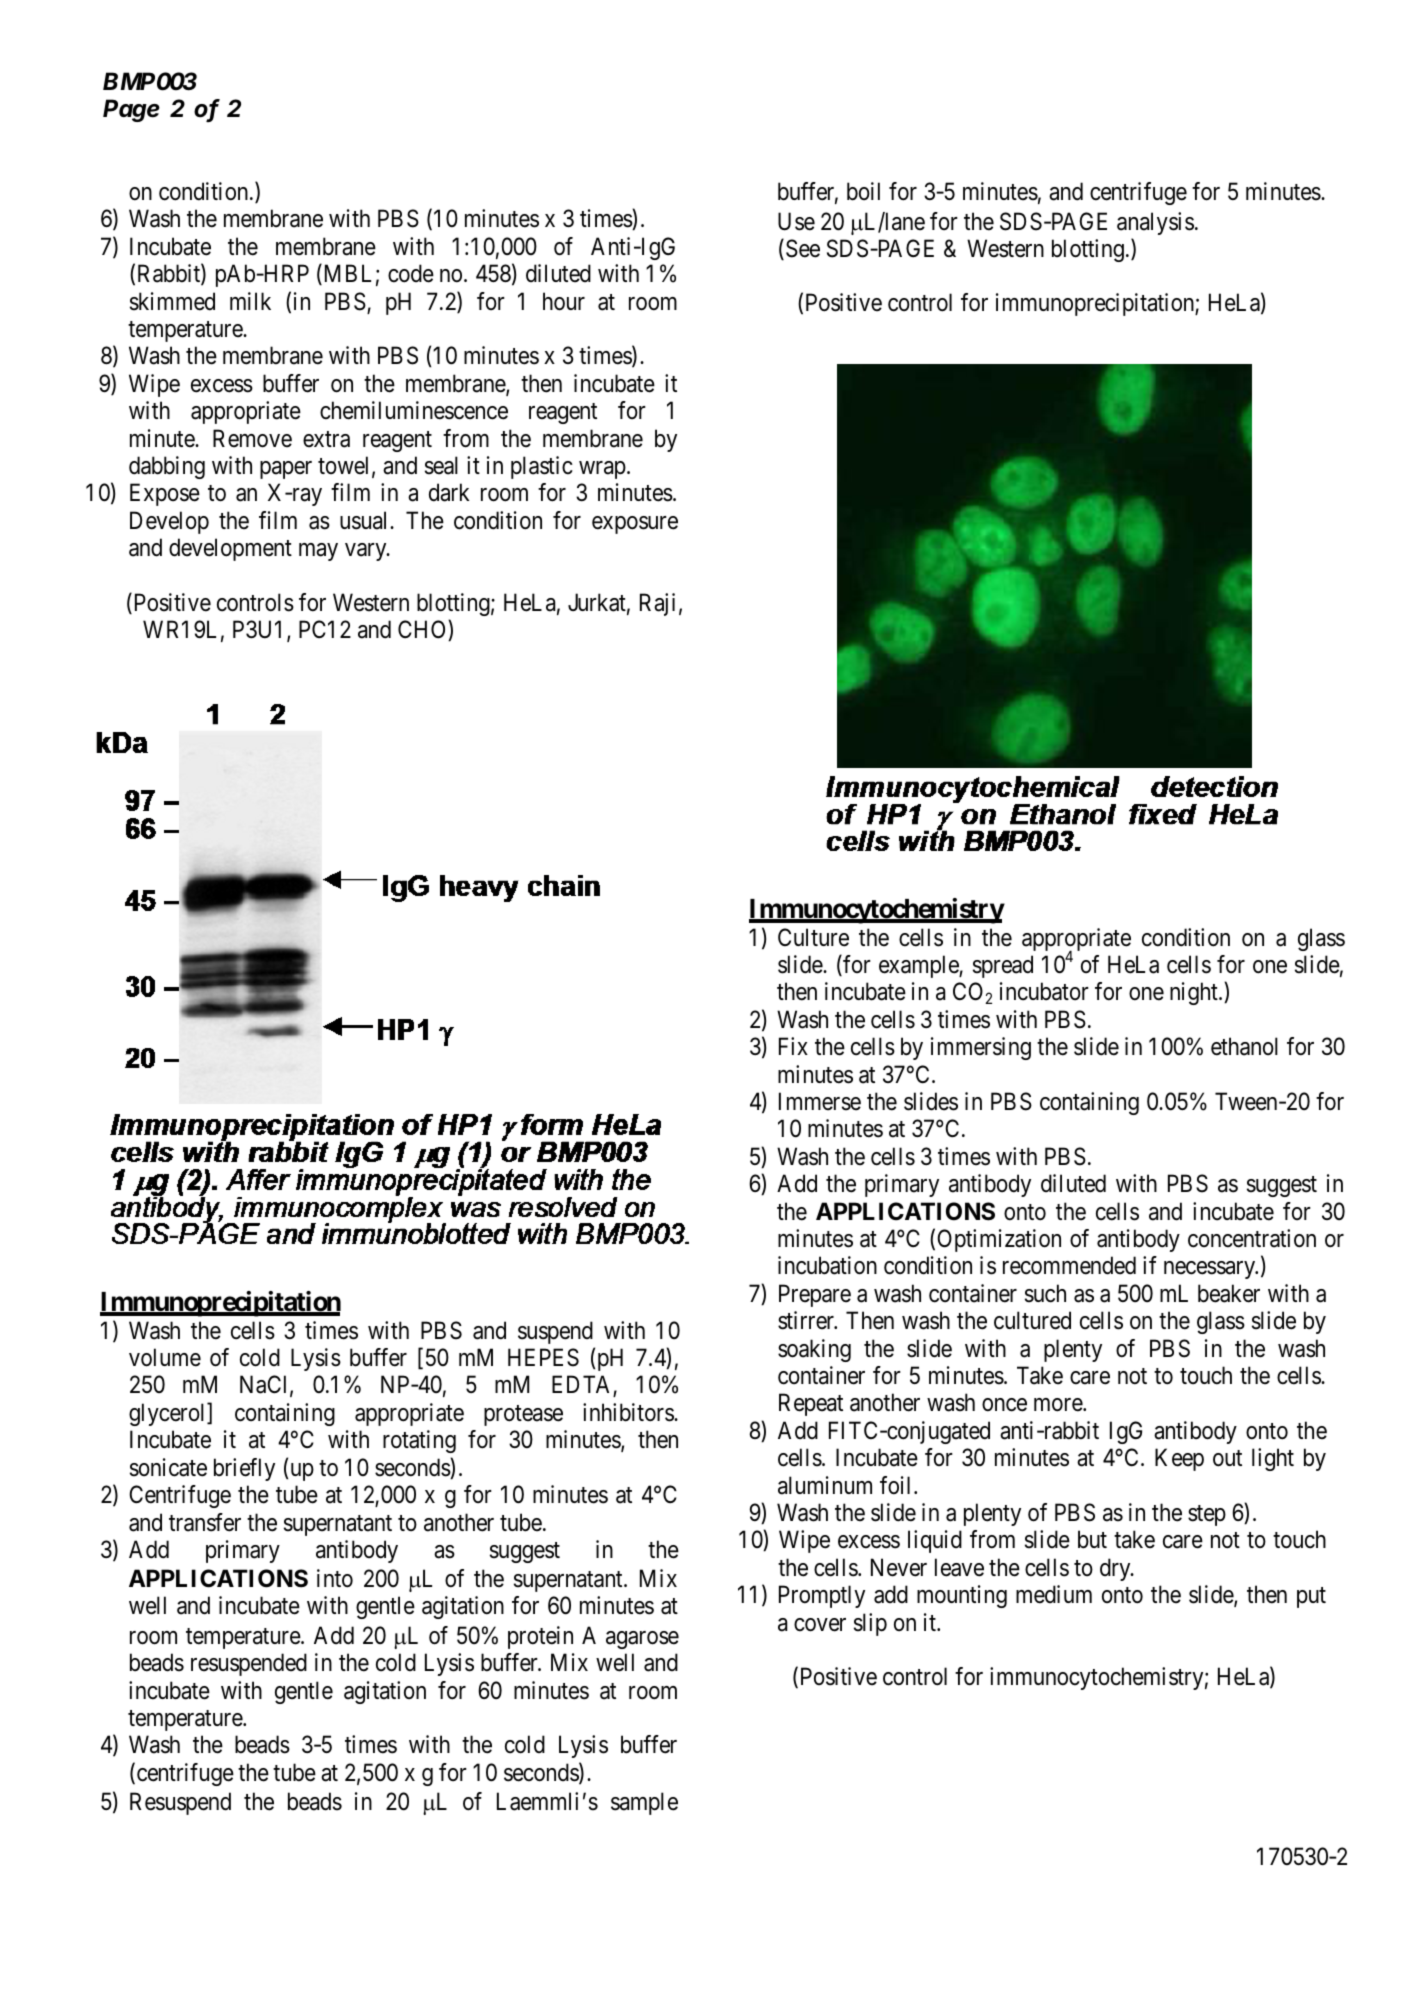 Image resolution: width=1419 pixels, height=2006 pixels. Describe the element at coordinates (863, 191) in the document. I see `boil` at that location.
